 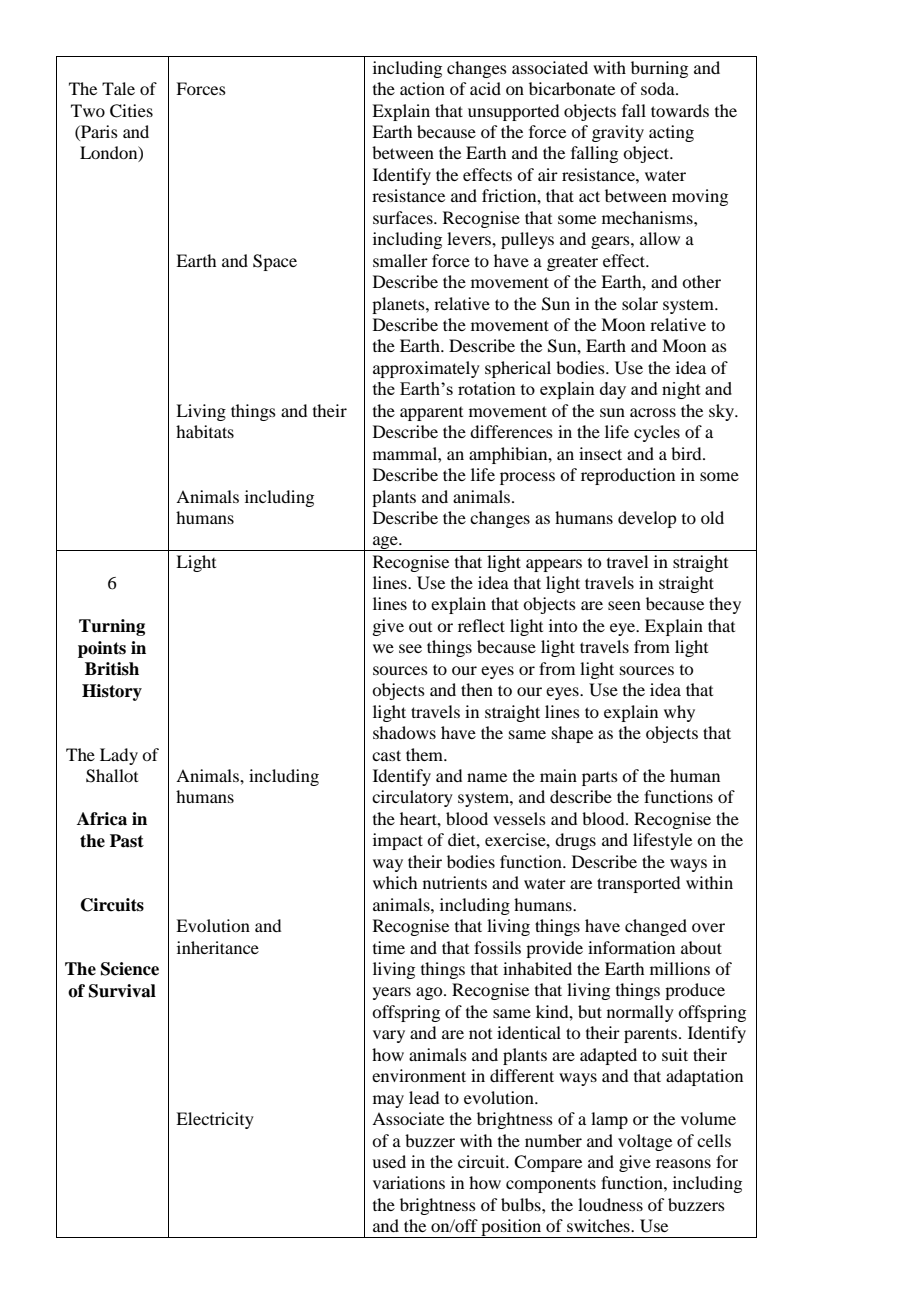 What do you see at coordinates (218, 947) in the screenshot?
I see `inheritance` at bounding box center [218, 947].
